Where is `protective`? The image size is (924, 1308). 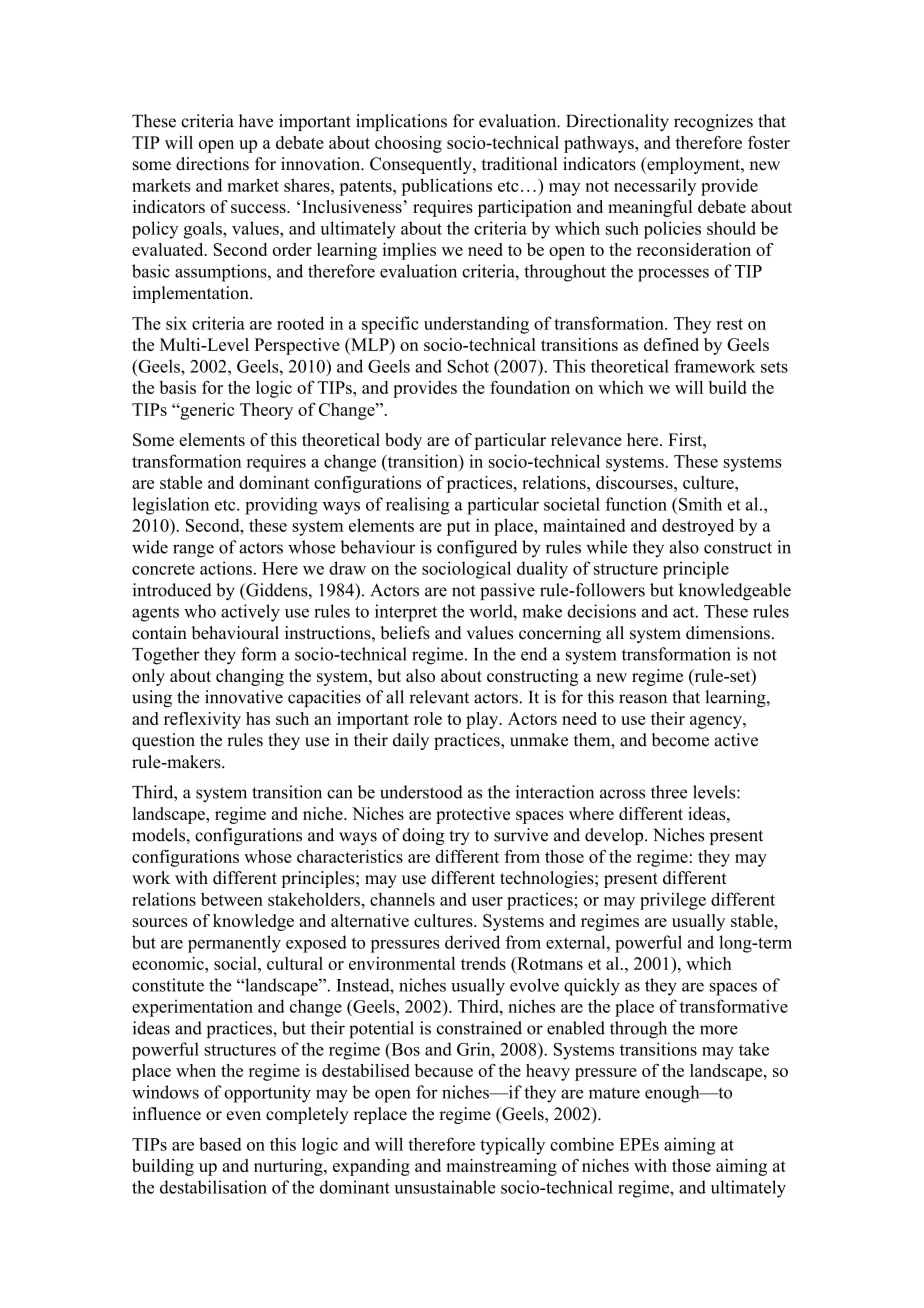 protective is located at coordinates (473, 815).
